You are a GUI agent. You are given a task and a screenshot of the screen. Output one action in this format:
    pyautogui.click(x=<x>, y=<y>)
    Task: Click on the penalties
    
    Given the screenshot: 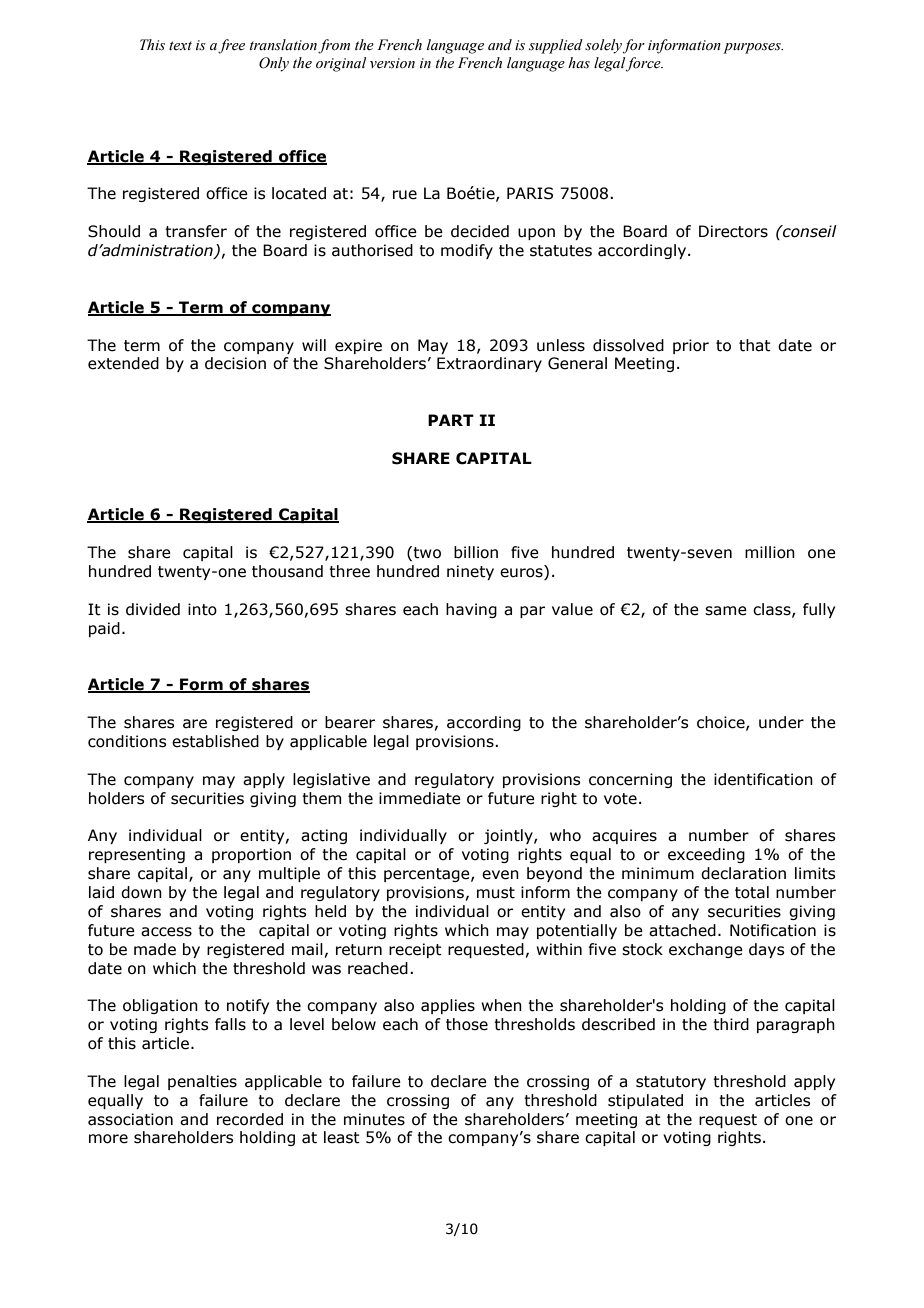 What is the action you would take?
    pyautogui.click(x=202, y=1082)
